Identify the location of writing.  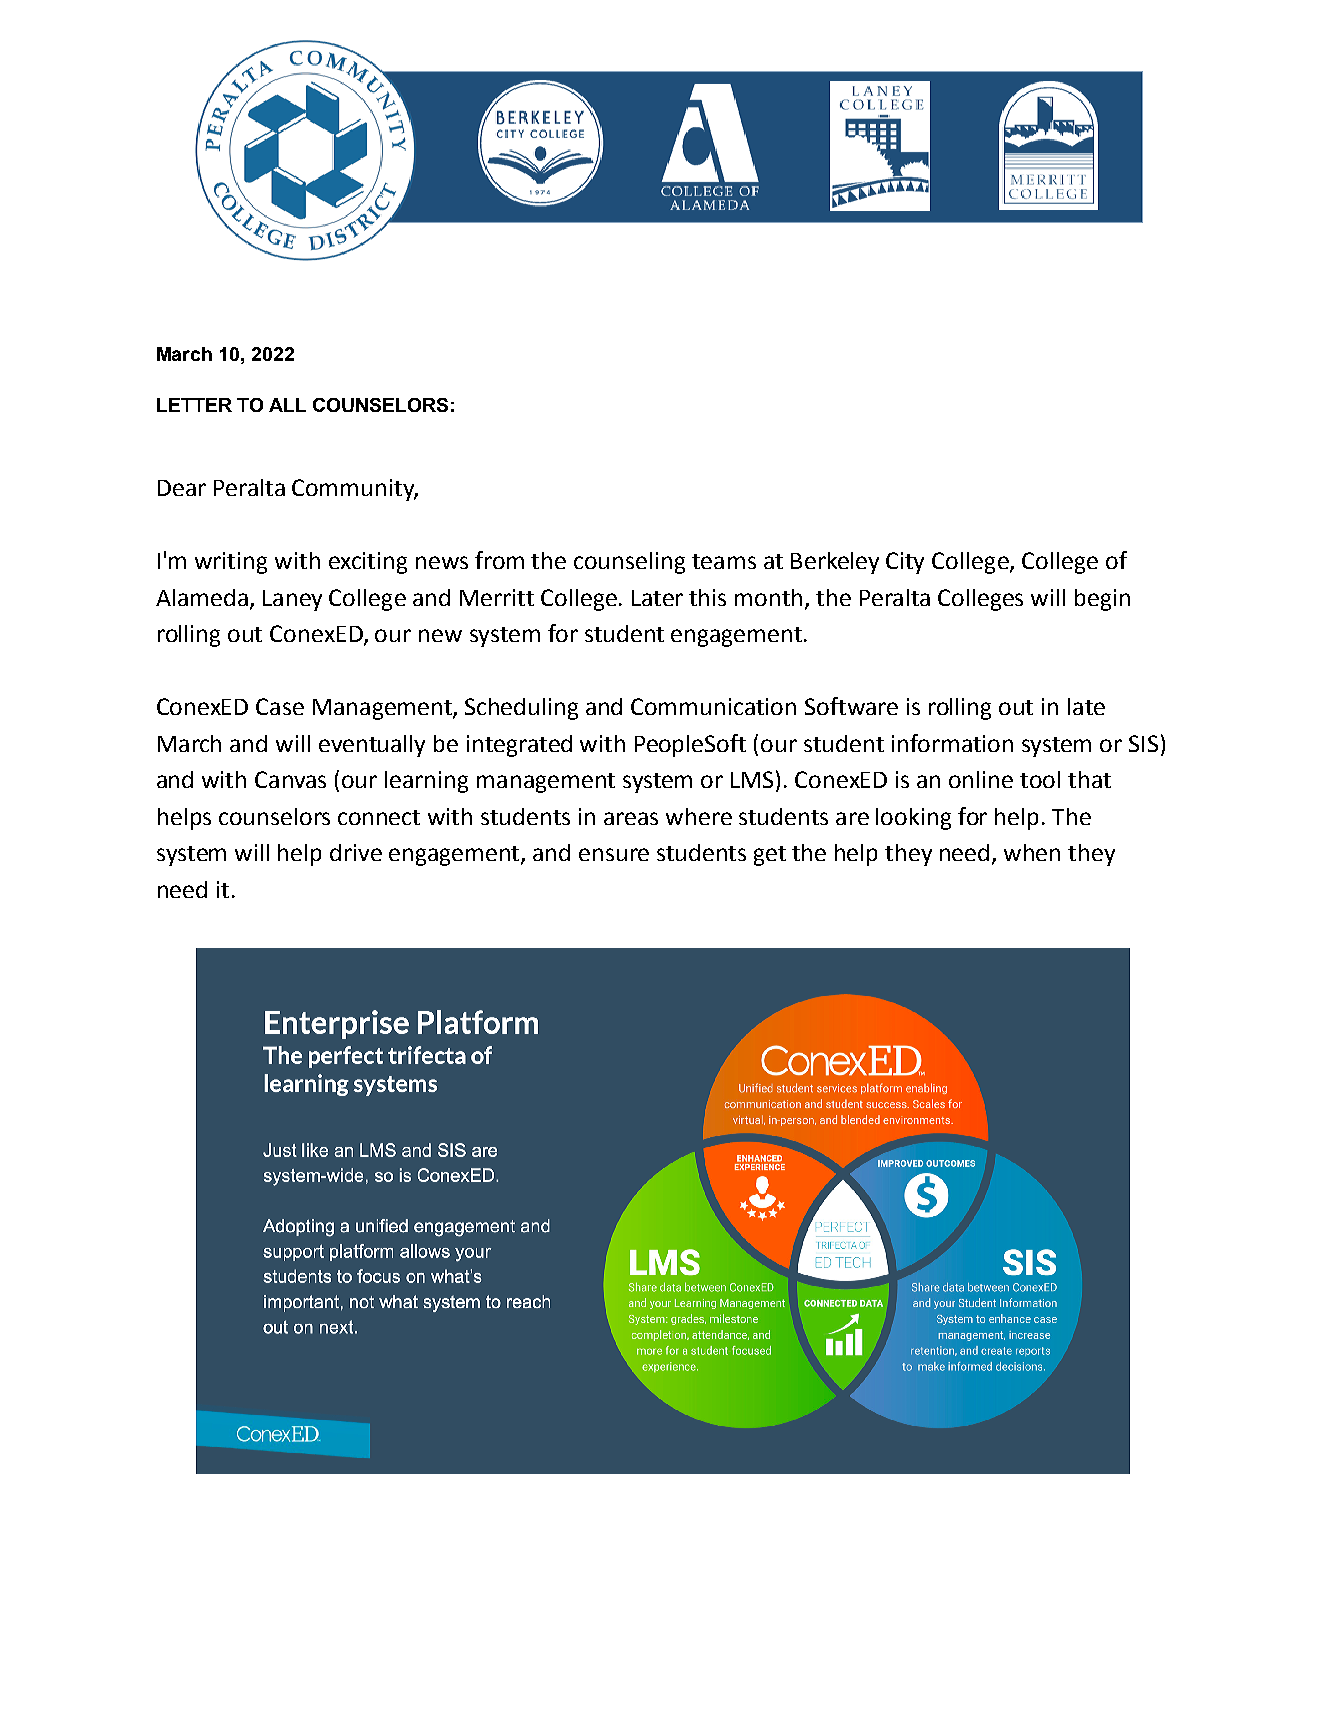
(231, 563).
